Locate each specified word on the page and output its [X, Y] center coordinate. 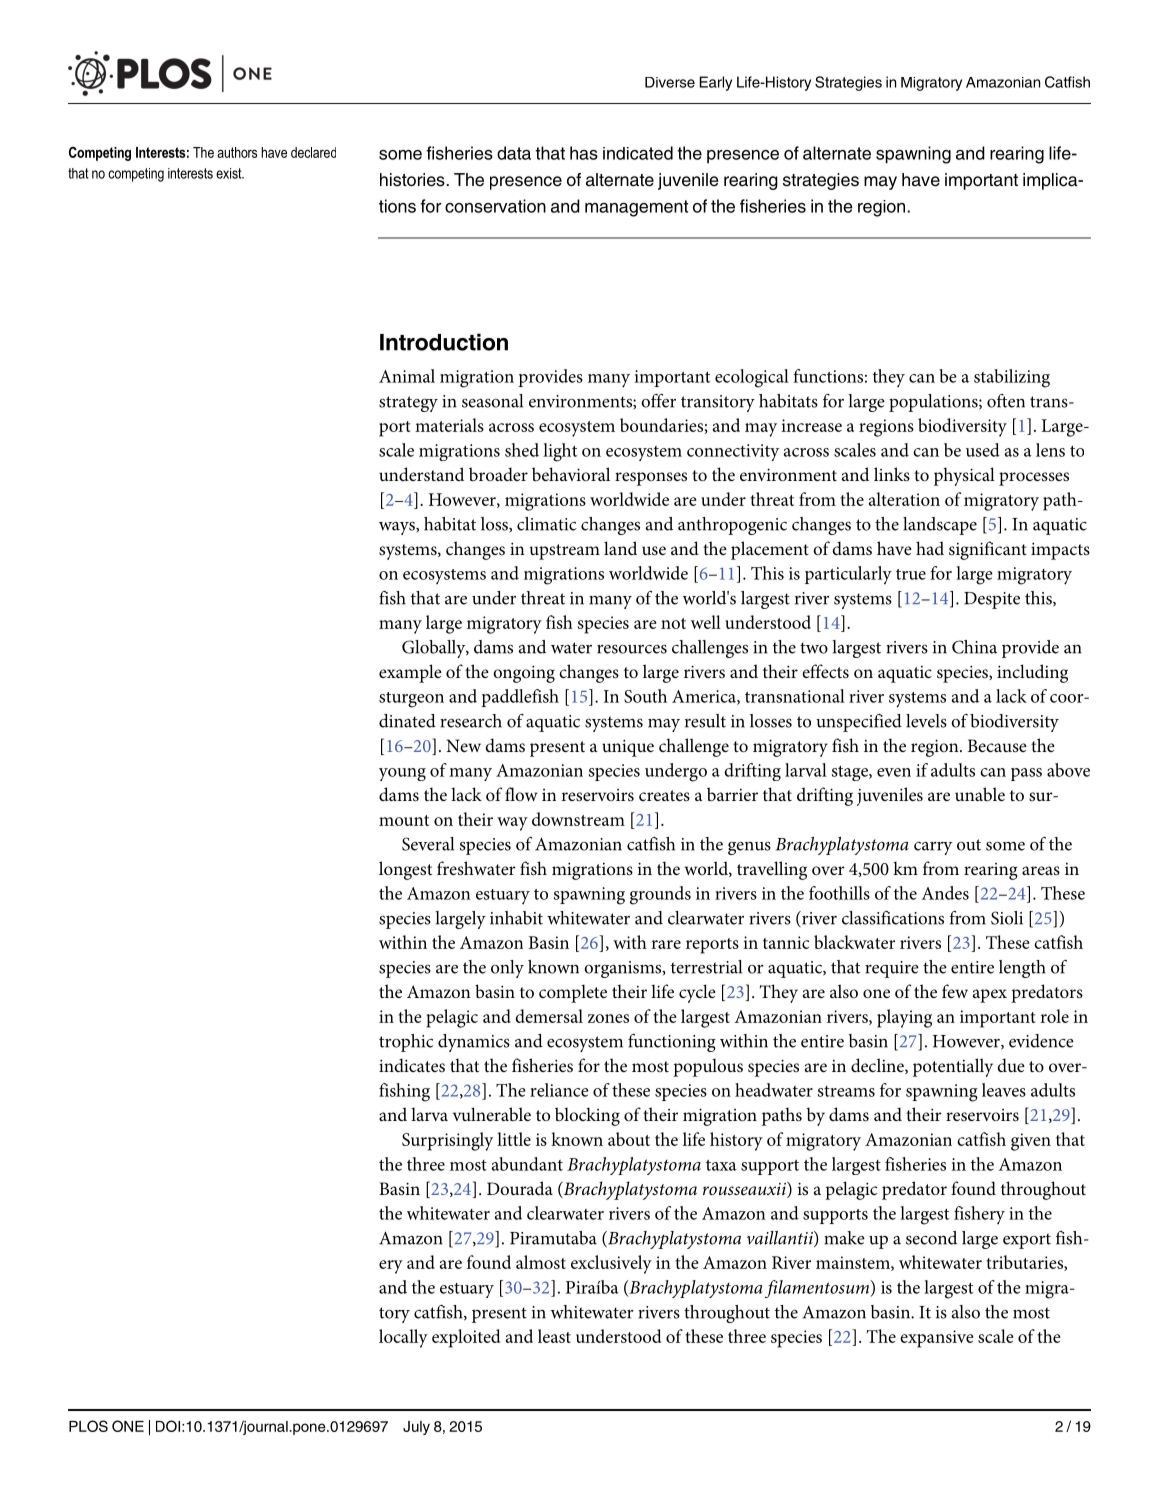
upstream [565, 552]
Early [715, 83]
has [584, 153]
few [955, 991]
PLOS [88, 1426]
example [410, 673]
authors [237, 152]
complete [573, 993]
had [930, 548]
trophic [406, 1043]
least [554, 1336]
